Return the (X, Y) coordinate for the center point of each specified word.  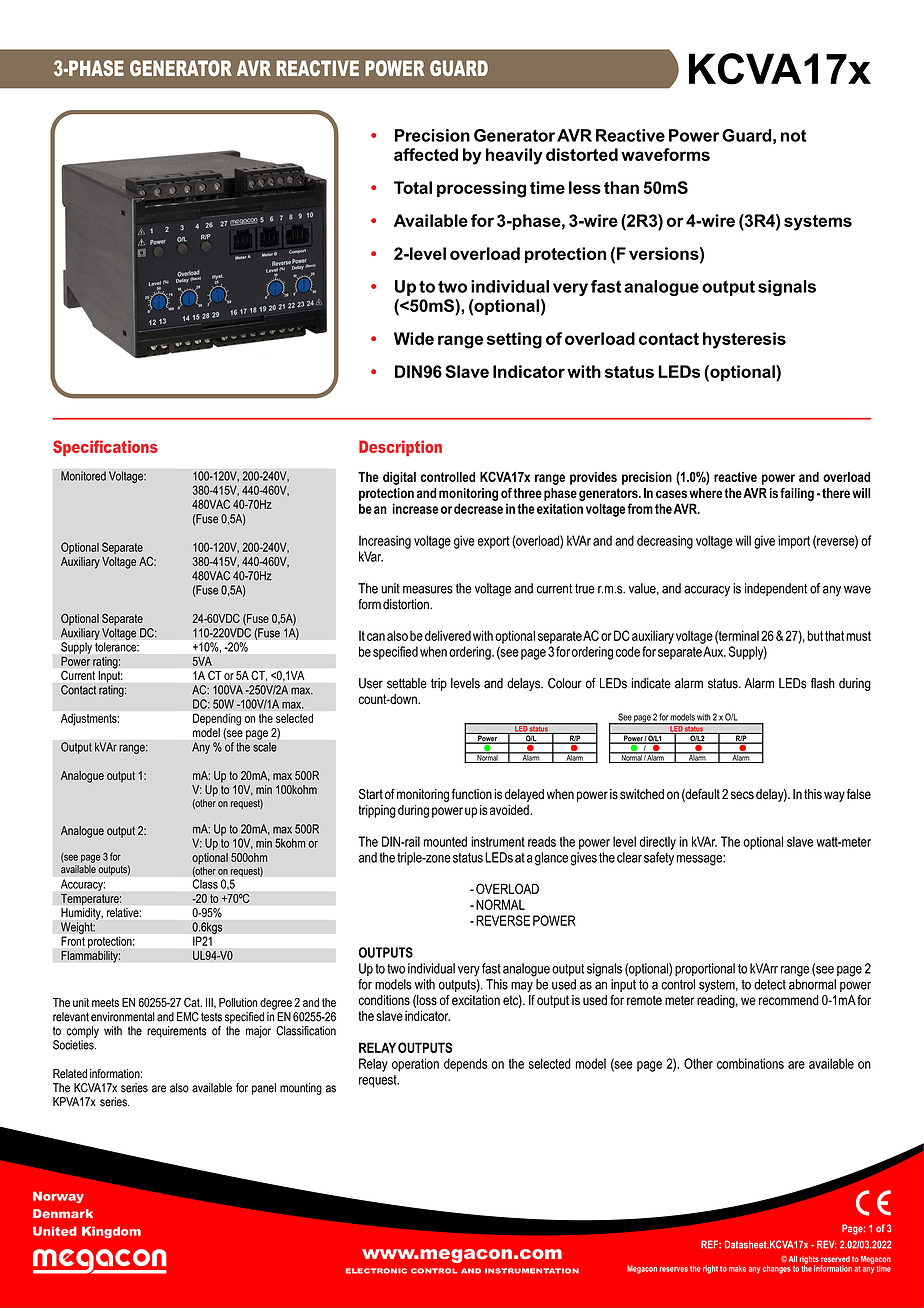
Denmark (63, 1214)
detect (770, 984)
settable (407, 683)
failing (797, 494)
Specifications (105, 448)
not (794, 136)
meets (105, 1002)
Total (413, 187)
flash (823, 683)
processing (481, 189)
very (469, 971)
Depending (217, 720)
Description (400, 448)
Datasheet (747, 1244)
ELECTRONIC (376, 1271)
